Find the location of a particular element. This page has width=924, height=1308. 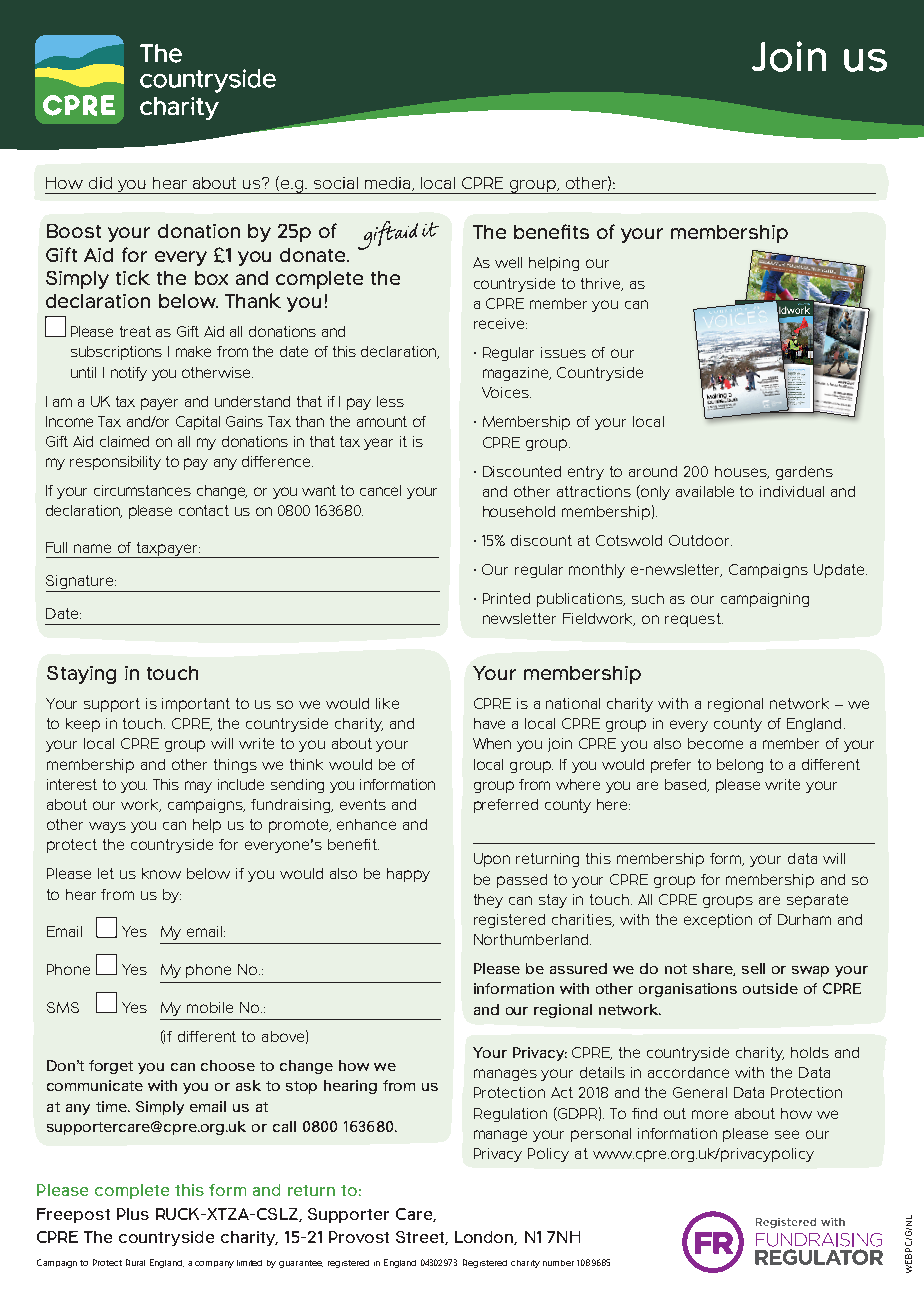

have is located at coordinates (489, 723).
